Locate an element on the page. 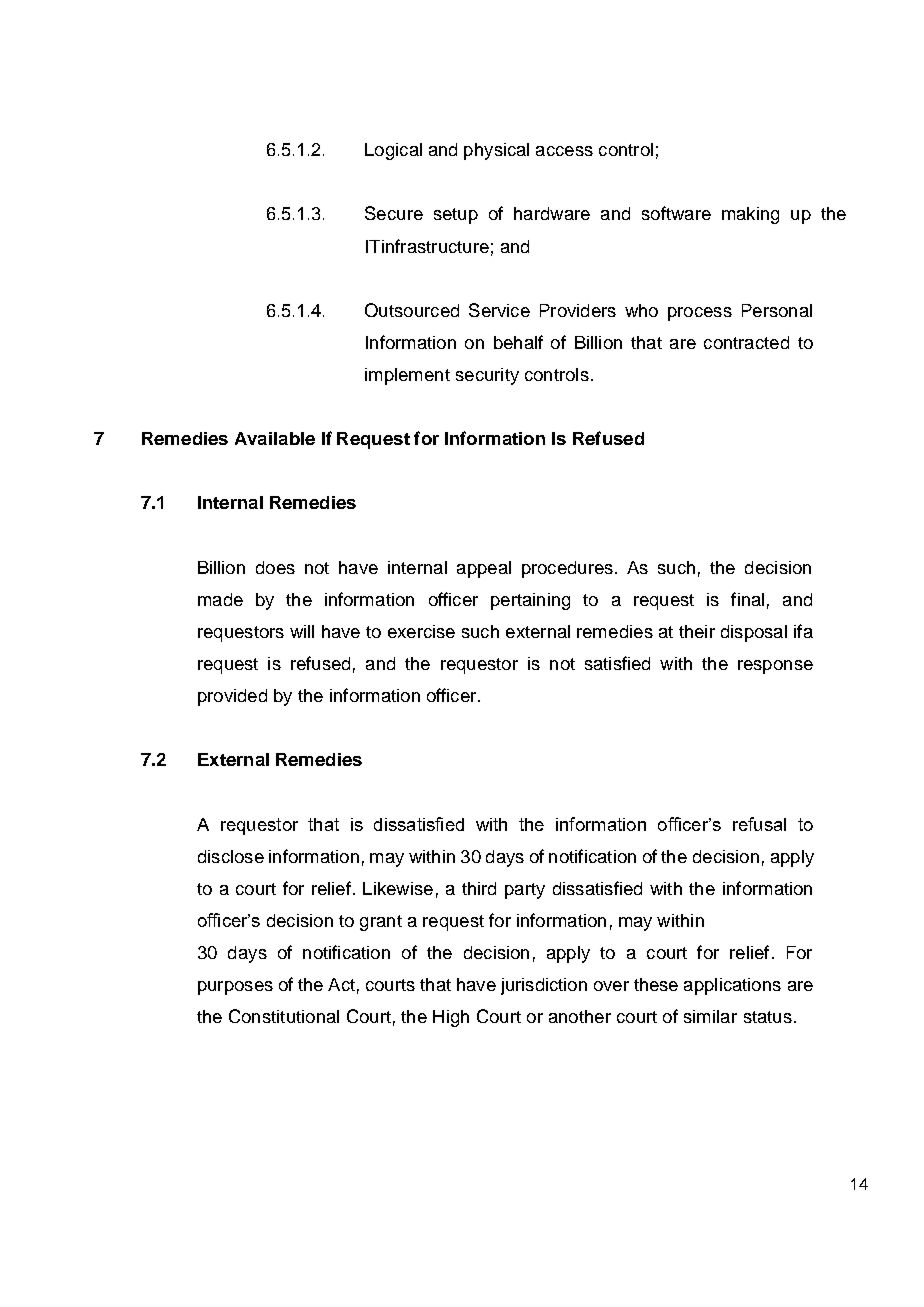 This page has width=924, height=1307. Available is located at coordinates (275, 438).
